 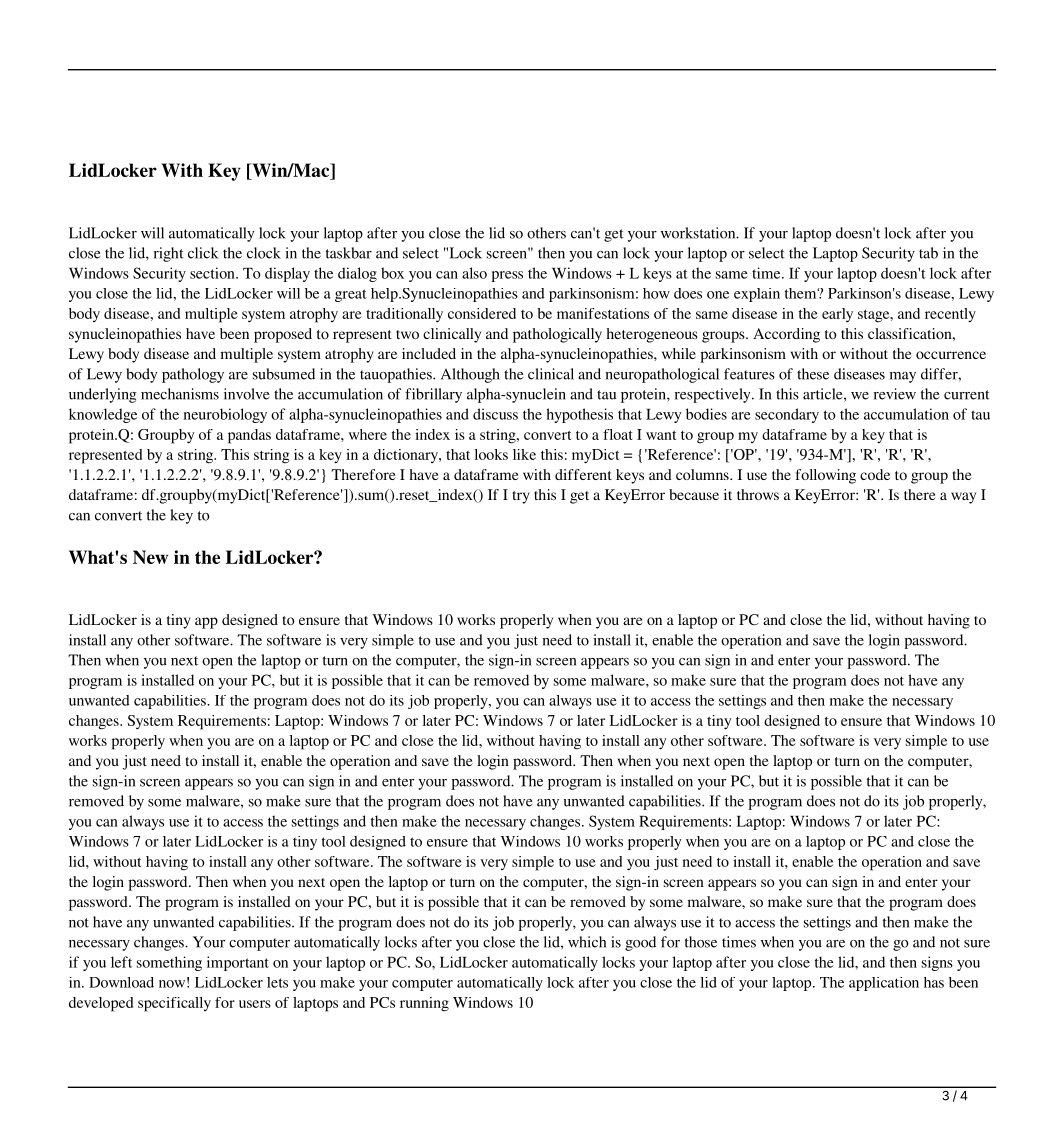 What do you see at coordinates (521, 497) in the screenshot?
I see `try` at bounding box center [521, 497].
